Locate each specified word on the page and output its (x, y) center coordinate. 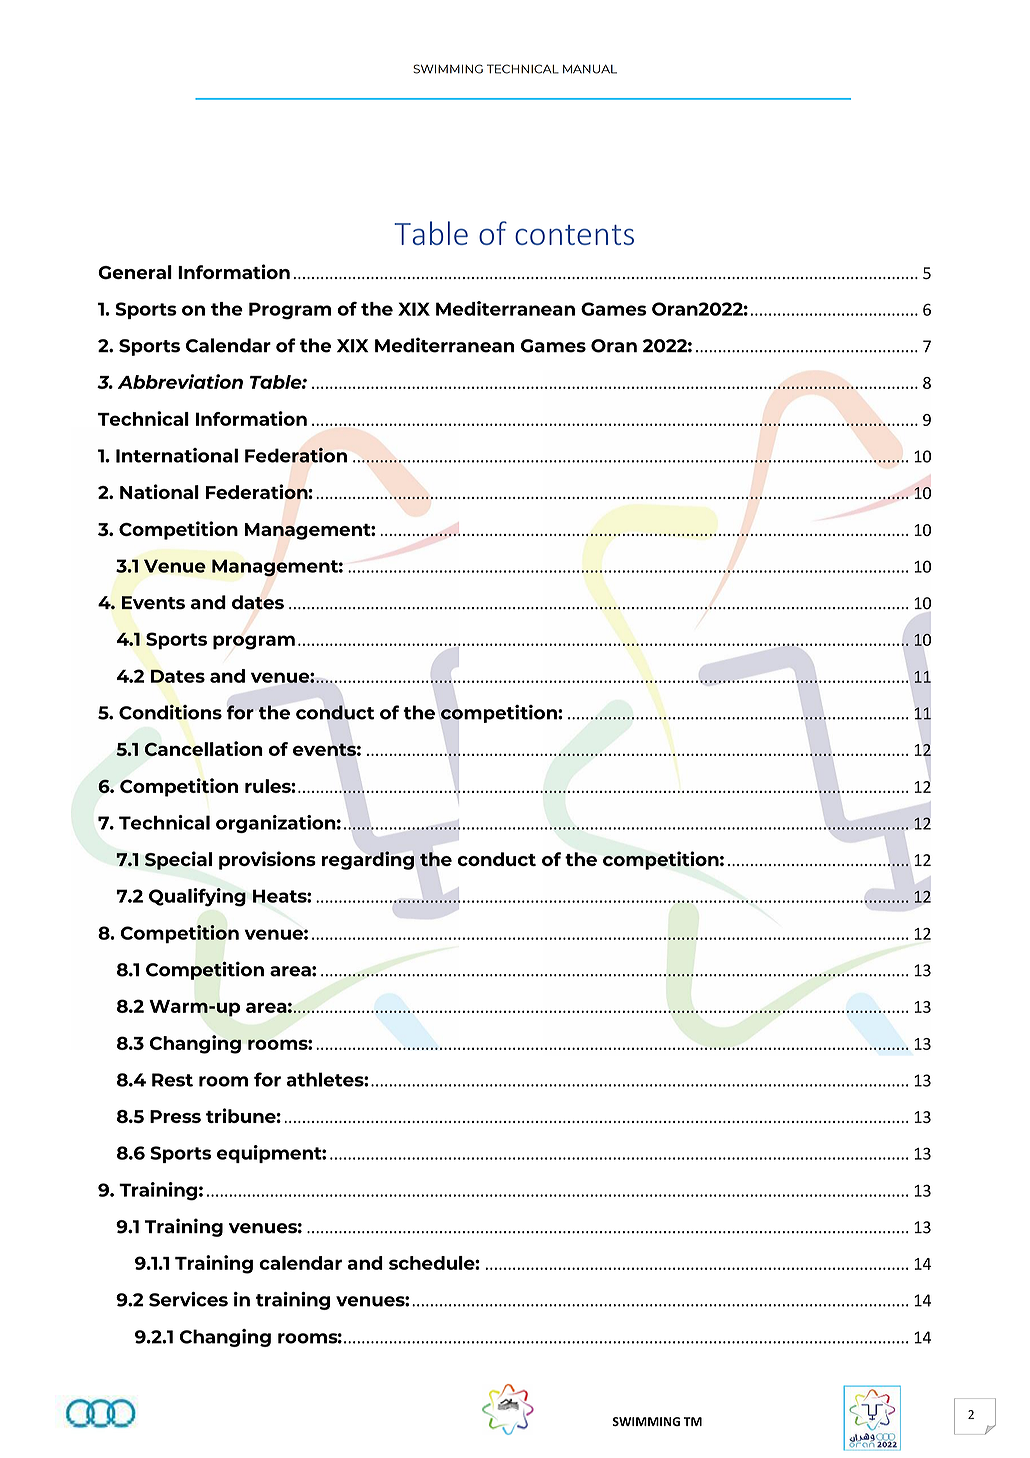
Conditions (170, 712)
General (135, 272)
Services (188, 1299)
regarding (368, 860)
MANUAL (590, 69)
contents (574, 235)
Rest (172, 1080)
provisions (267, 860)
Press (175, 1116)
